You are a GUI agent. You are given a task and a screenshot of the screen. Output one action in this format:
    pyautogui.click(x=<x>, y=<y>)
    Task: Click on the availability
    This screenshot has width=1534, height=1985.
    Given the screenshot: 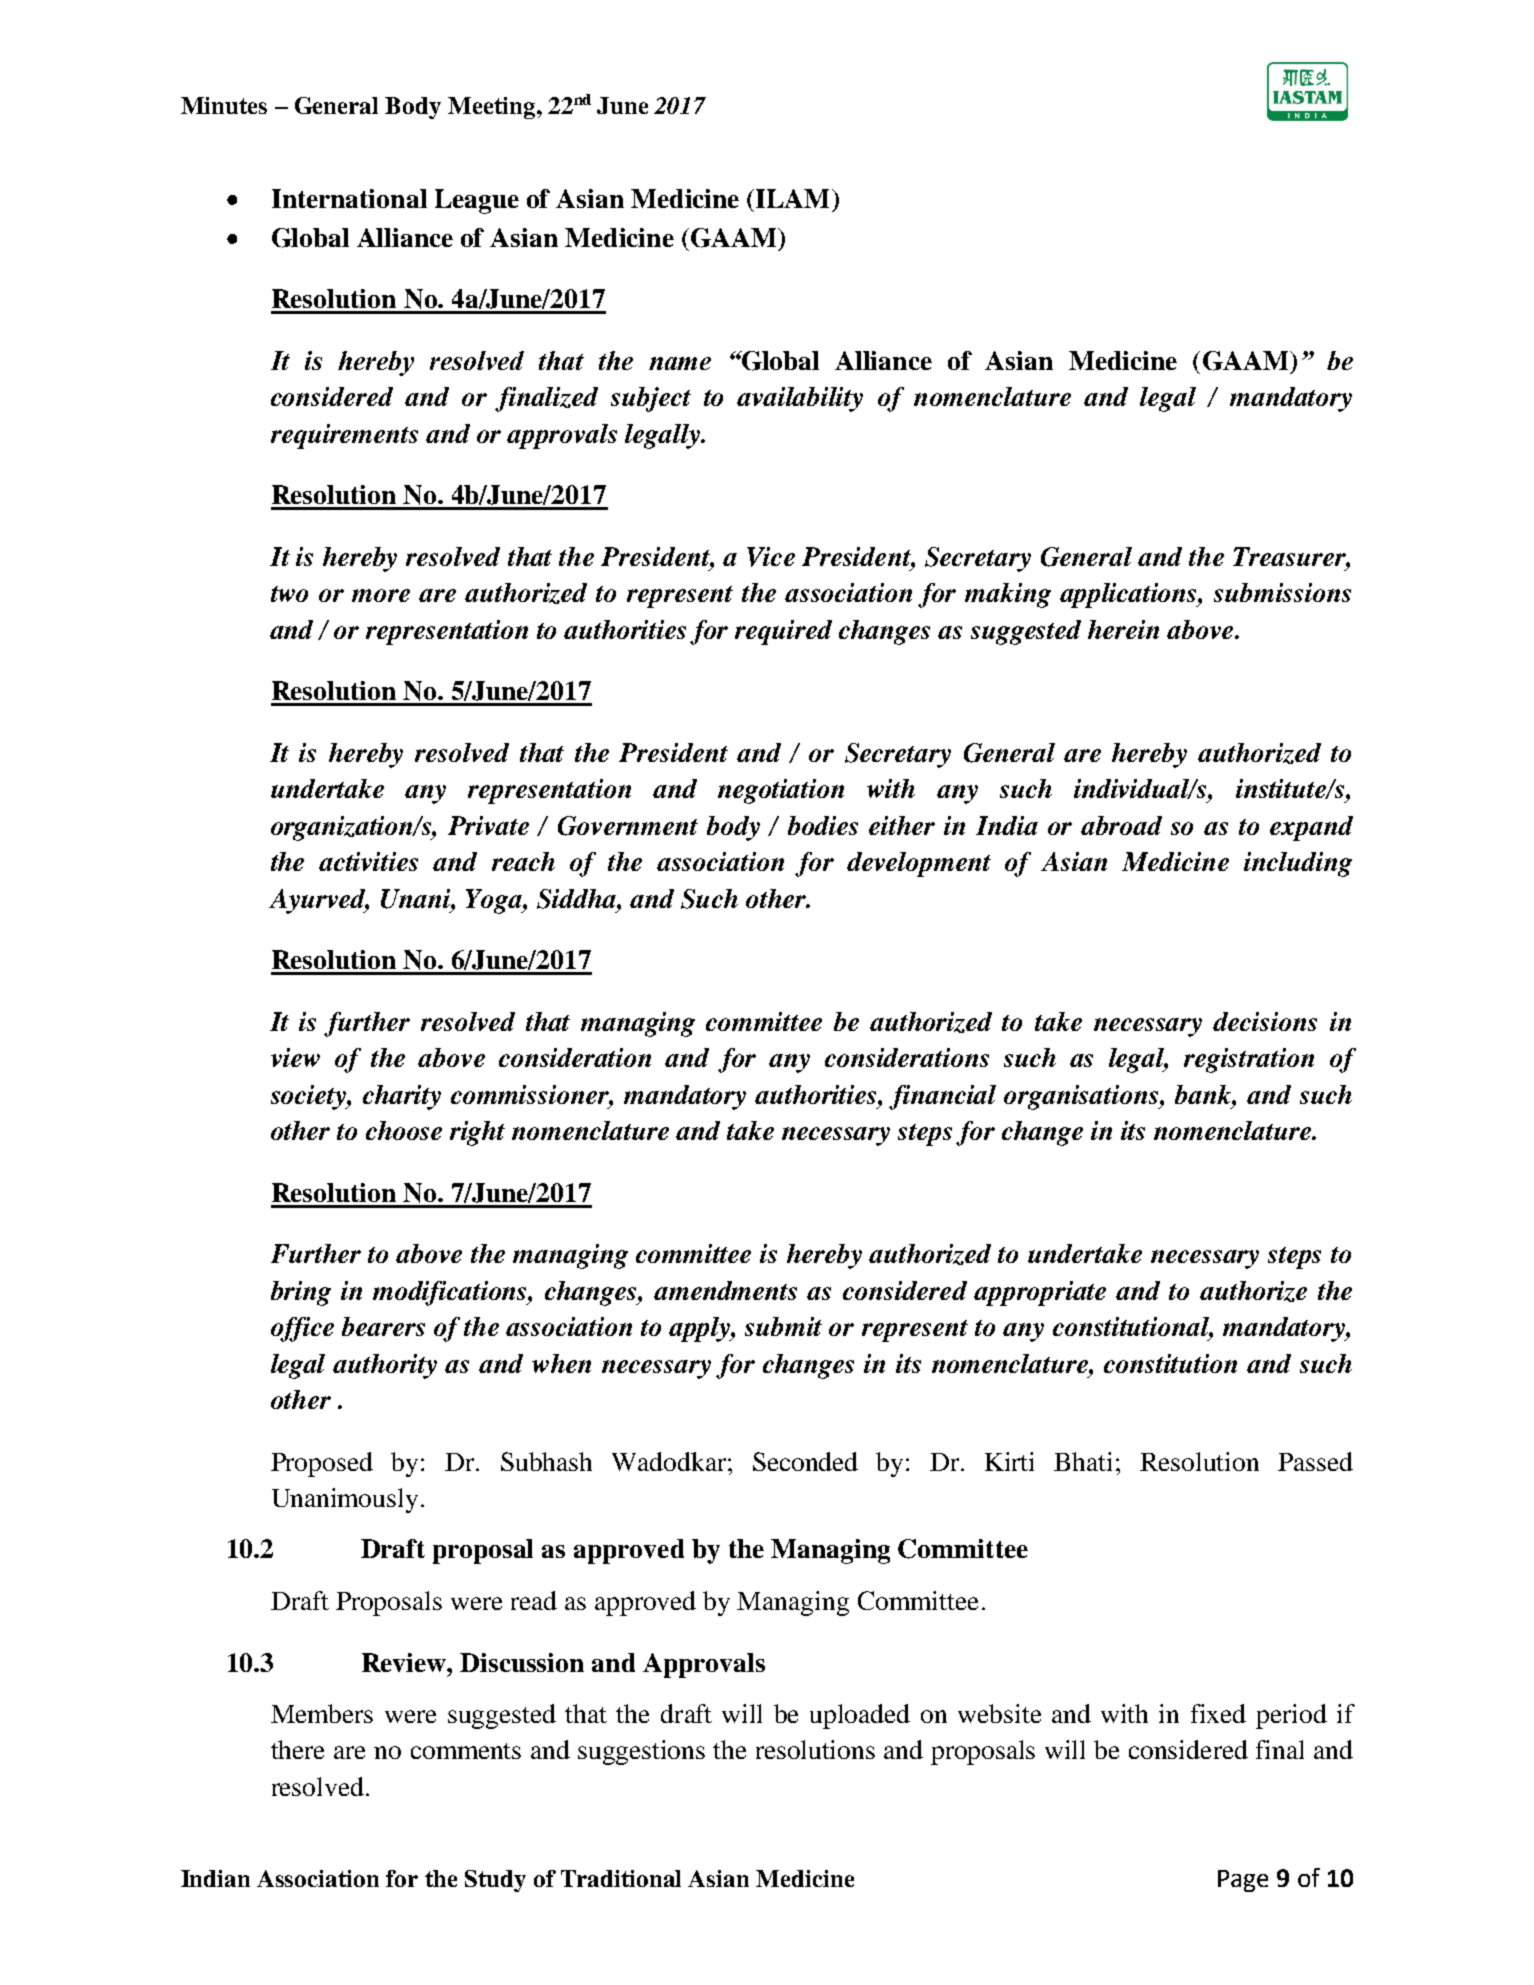 What is the action you would take?
    pyautogui.click(x=800, y=399)
